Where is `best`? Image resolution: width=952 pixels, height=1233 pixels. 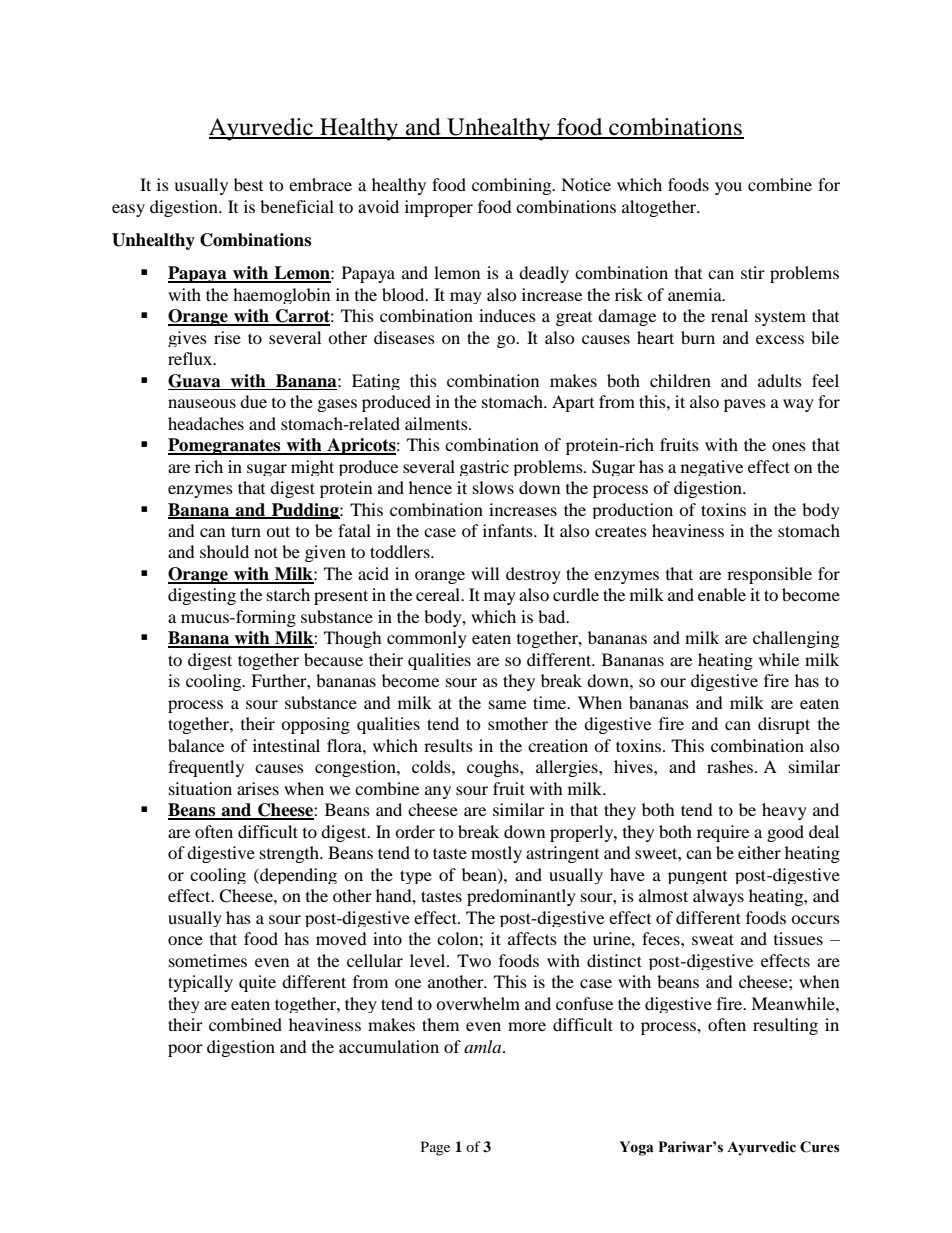
best is located at coordinates (248, 184).
